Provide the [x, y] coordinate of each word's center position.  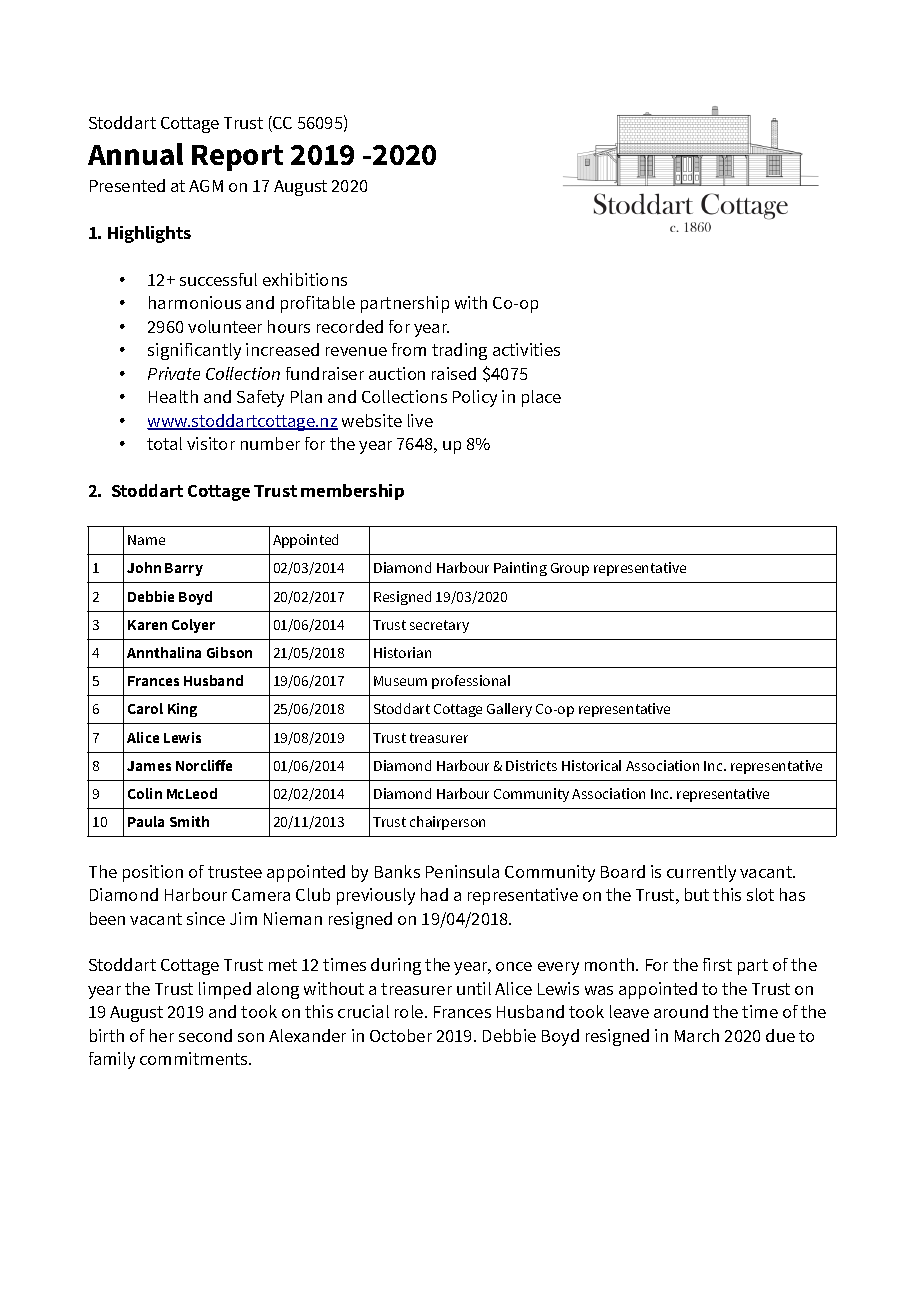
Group [570, 569]
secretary [439, 626]
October [401, 1035]
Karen [147, 625]
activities [526, 349]
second [205, 1035]
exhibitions [305, 279]
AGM [206, 186]
